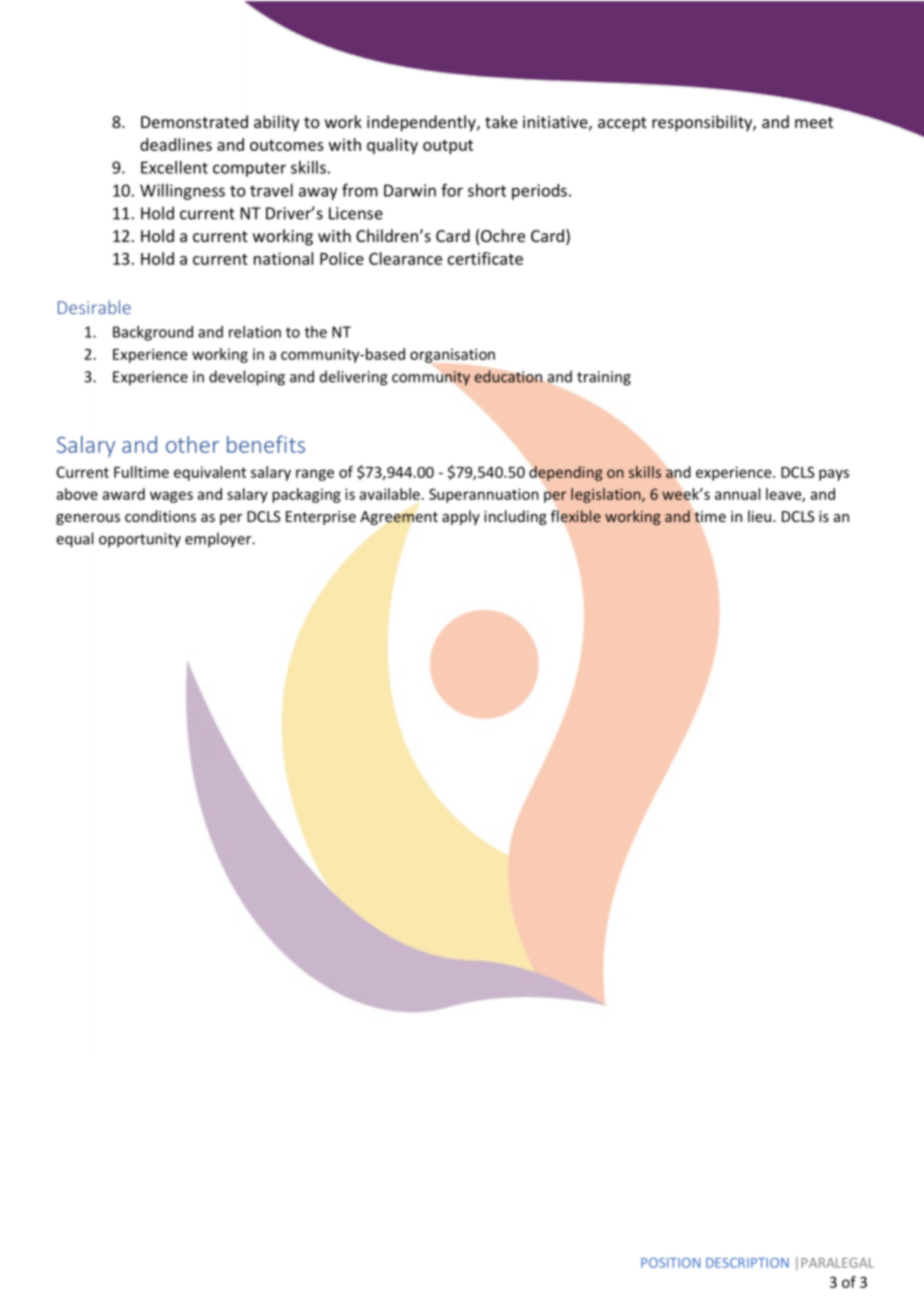 Image resolution: width=924 pixels, height=1308 pixels. I want to click on annual, so click(737, 494).
